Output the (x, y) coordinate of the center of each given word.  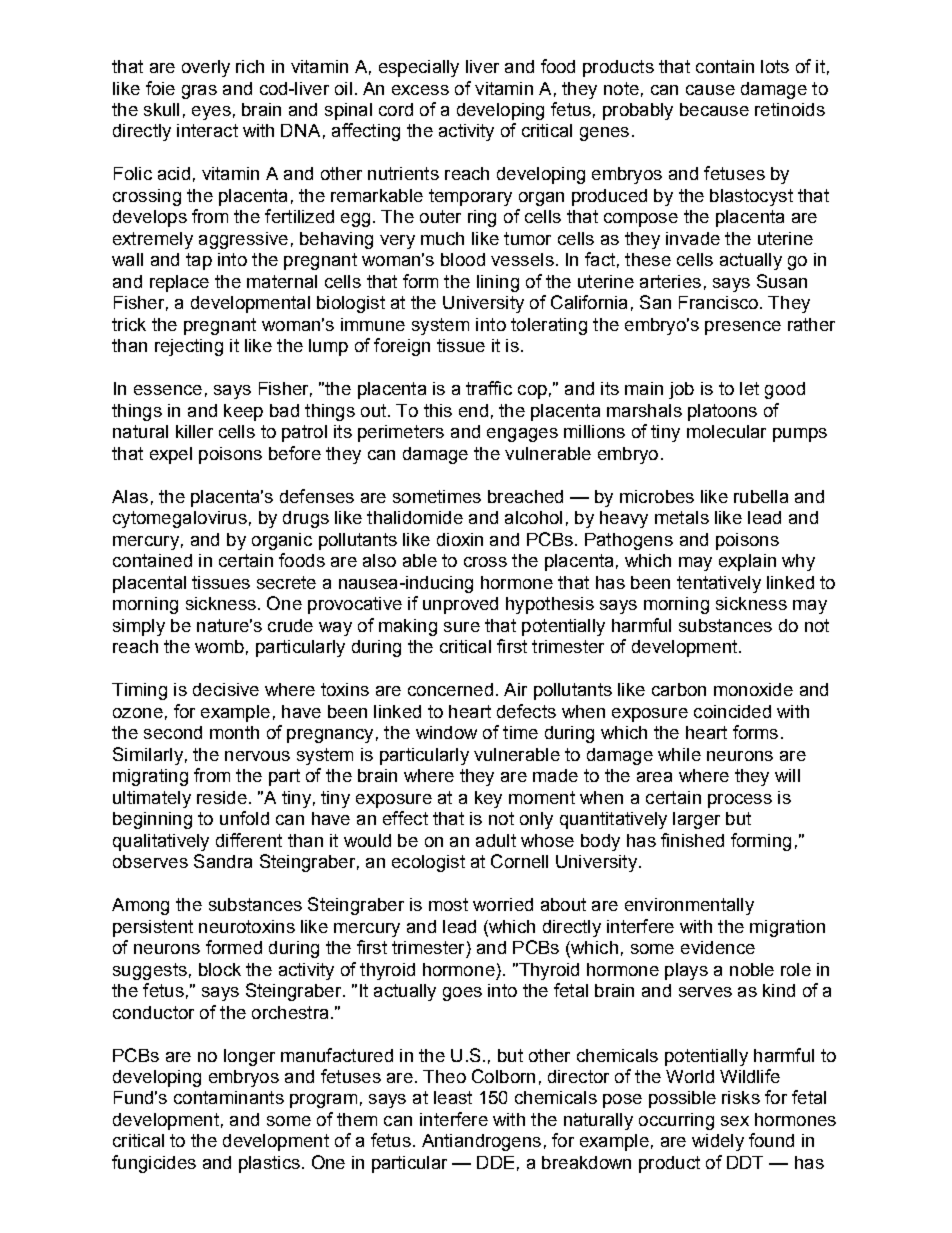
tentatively (719, 584)
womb (219, 646)
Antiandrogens (481, 1142)
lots (775, 66)
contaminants (229, 1097)
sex (735, 1121)
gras (199, 92)
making (408, 627)
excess (420, 90)
